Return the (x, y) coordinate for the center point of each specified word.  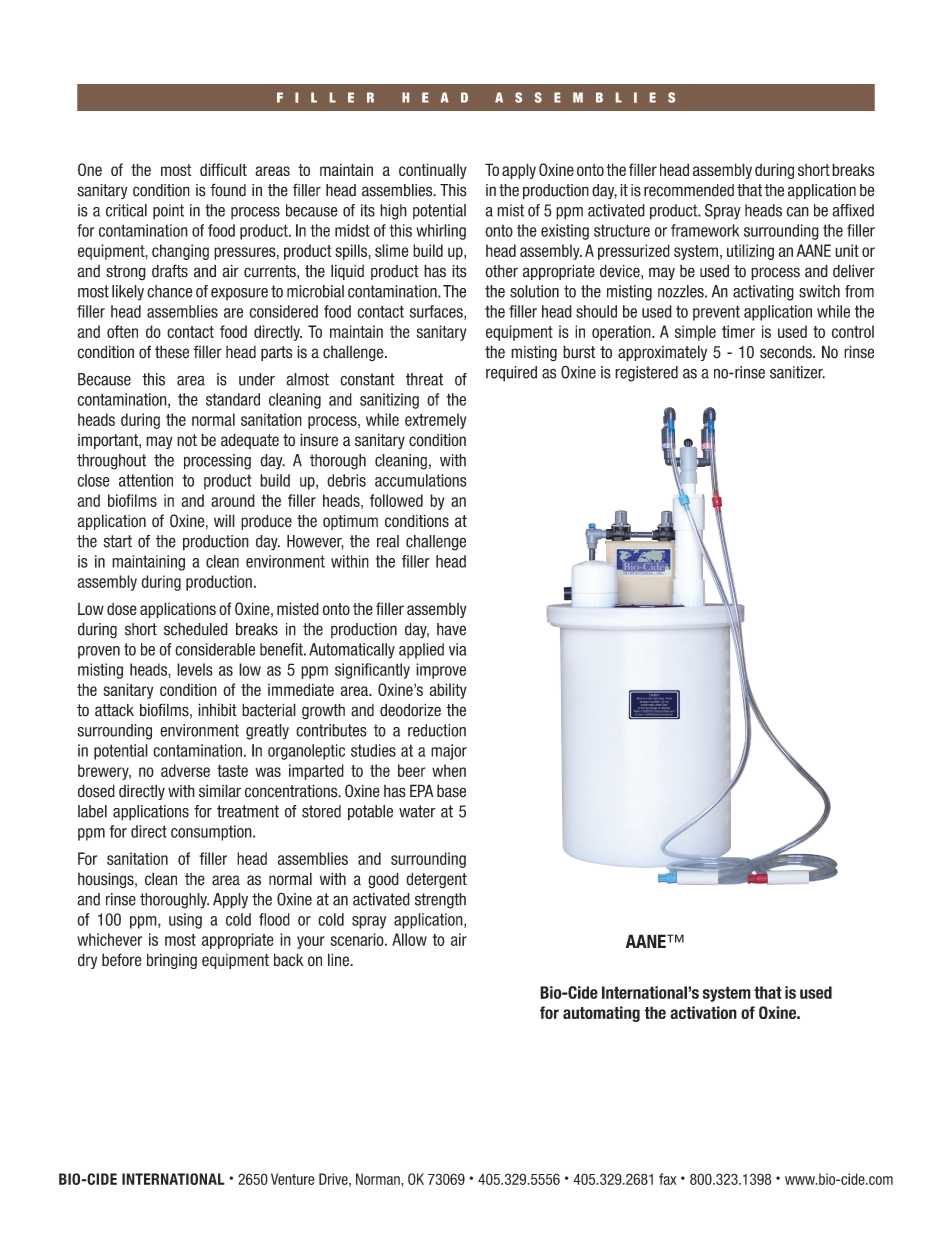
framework (705, 230)
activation (703, 1012)
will (224, 520)
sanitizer (797, 372)
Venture (293, 1179)
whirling (441, 232)
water (417, 811)
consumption (212, 833)
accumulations (421, 480)
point (168, 212)
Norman (379, 1179)
